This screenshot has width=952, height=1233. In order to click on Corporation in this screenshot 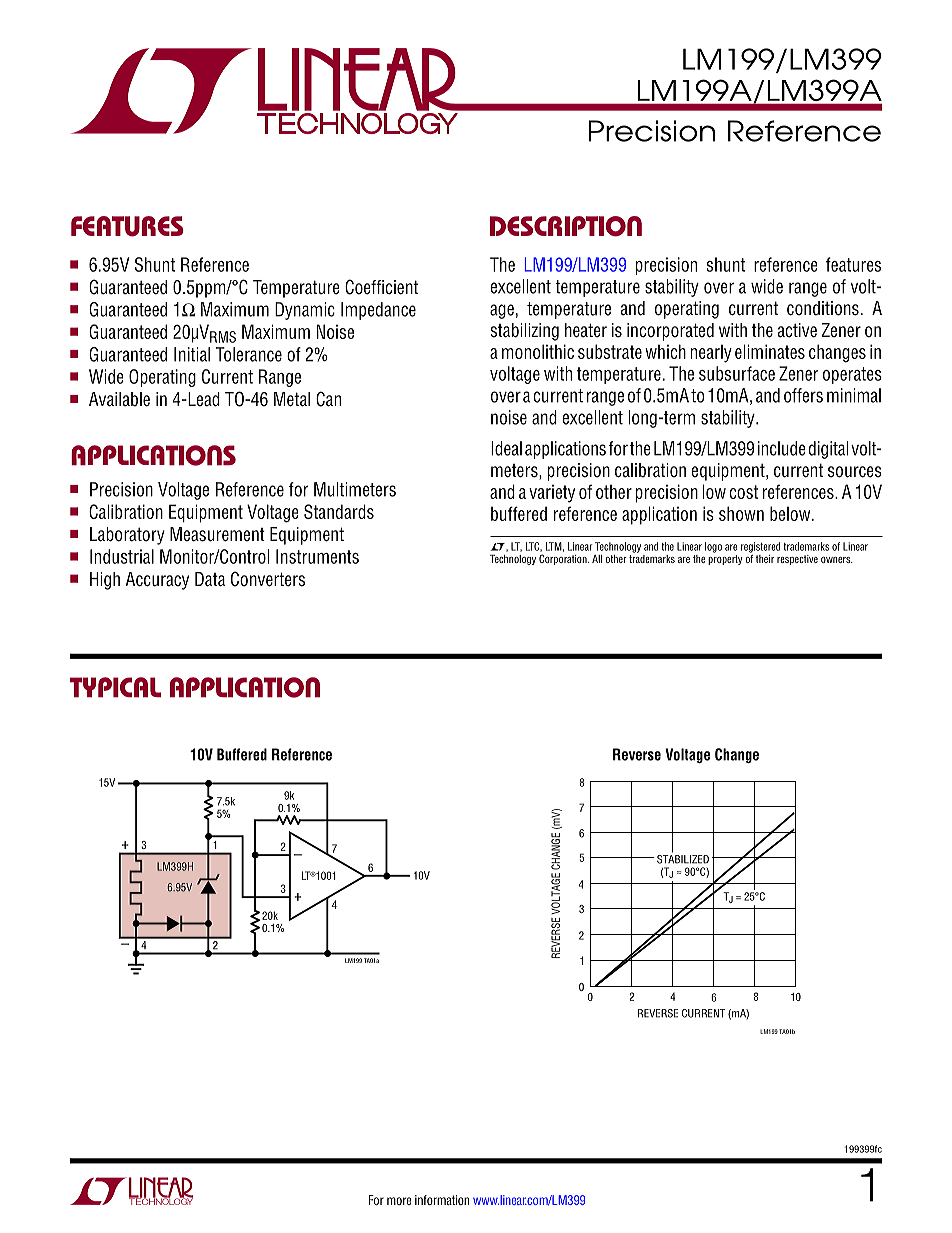, I will do `click(564, 559)`.
